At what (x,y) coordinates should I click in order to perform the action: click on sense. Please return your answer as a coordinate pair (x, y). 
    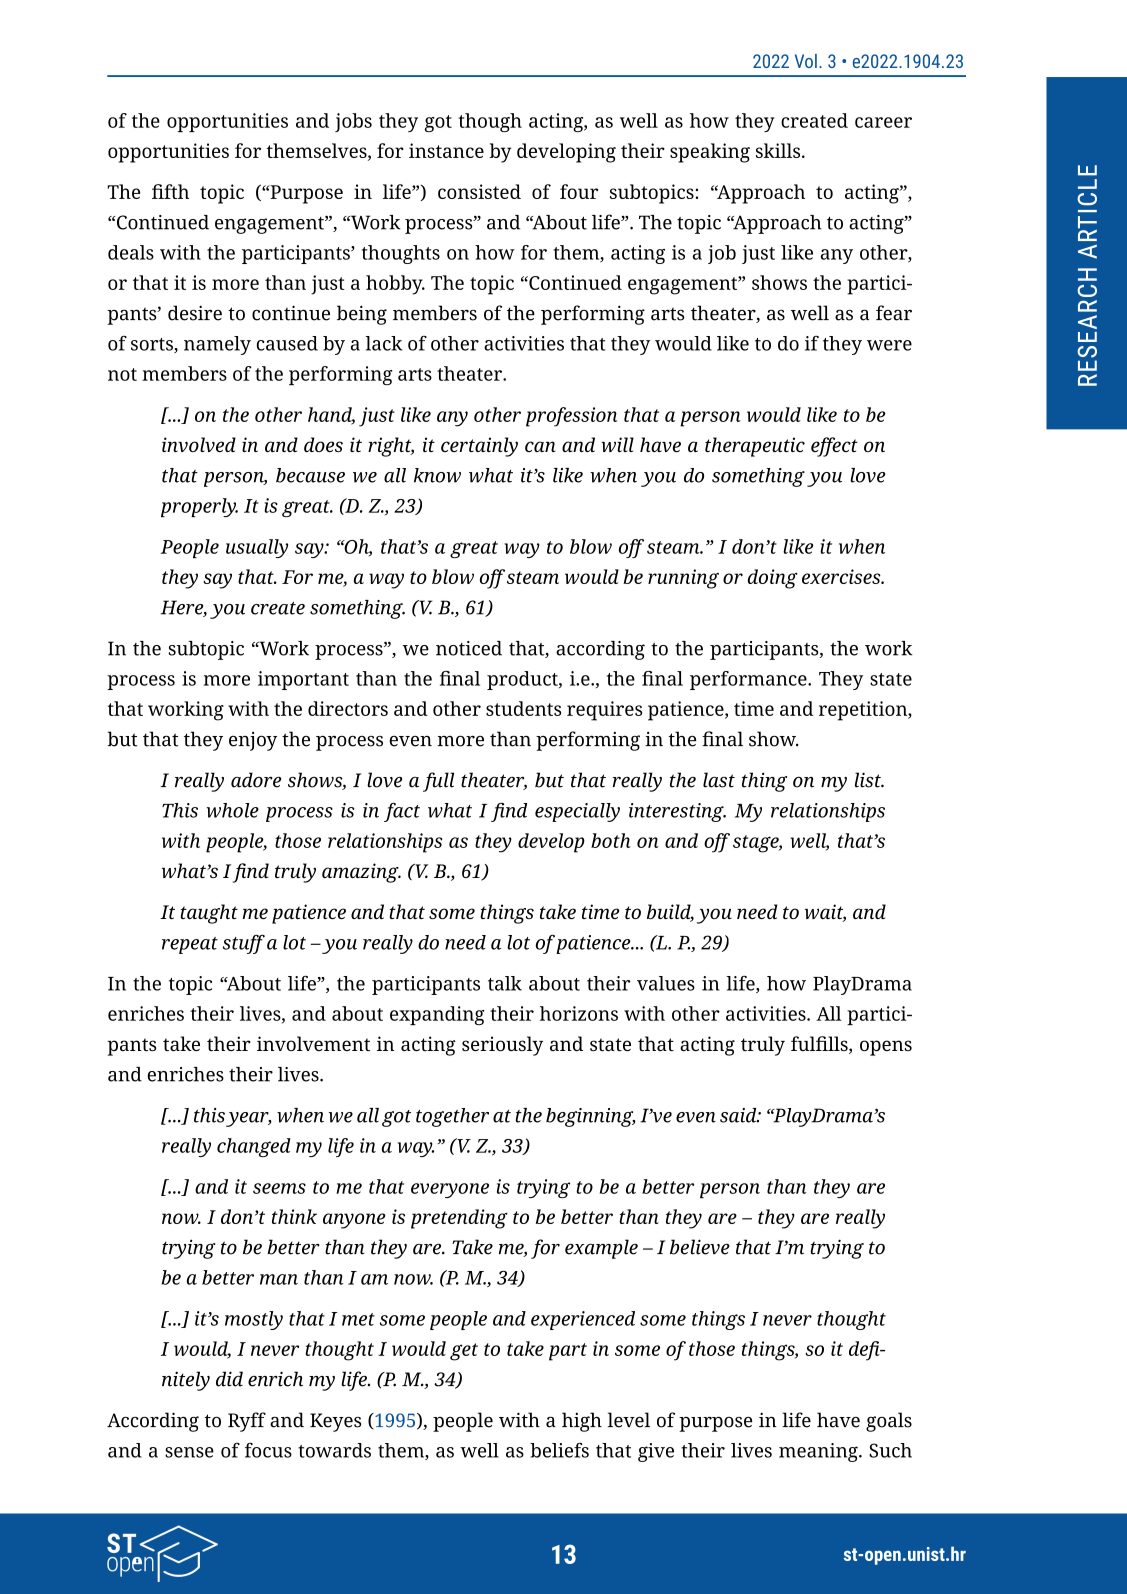
    Looking at the image, I should click on (189, 1452).
